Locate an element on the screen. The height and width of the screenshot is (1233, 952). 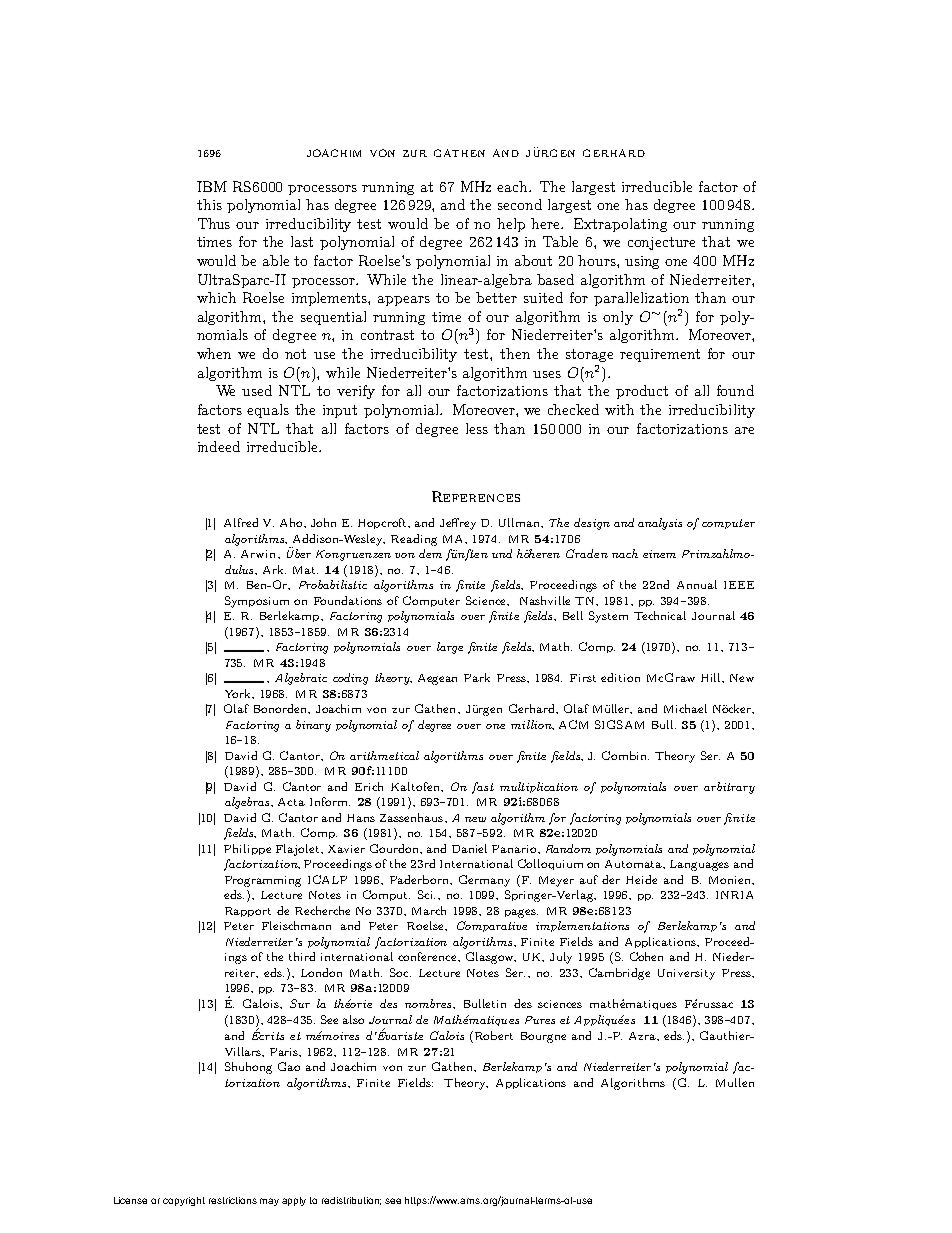
Mullen is located at coordinates (735, 1082).
